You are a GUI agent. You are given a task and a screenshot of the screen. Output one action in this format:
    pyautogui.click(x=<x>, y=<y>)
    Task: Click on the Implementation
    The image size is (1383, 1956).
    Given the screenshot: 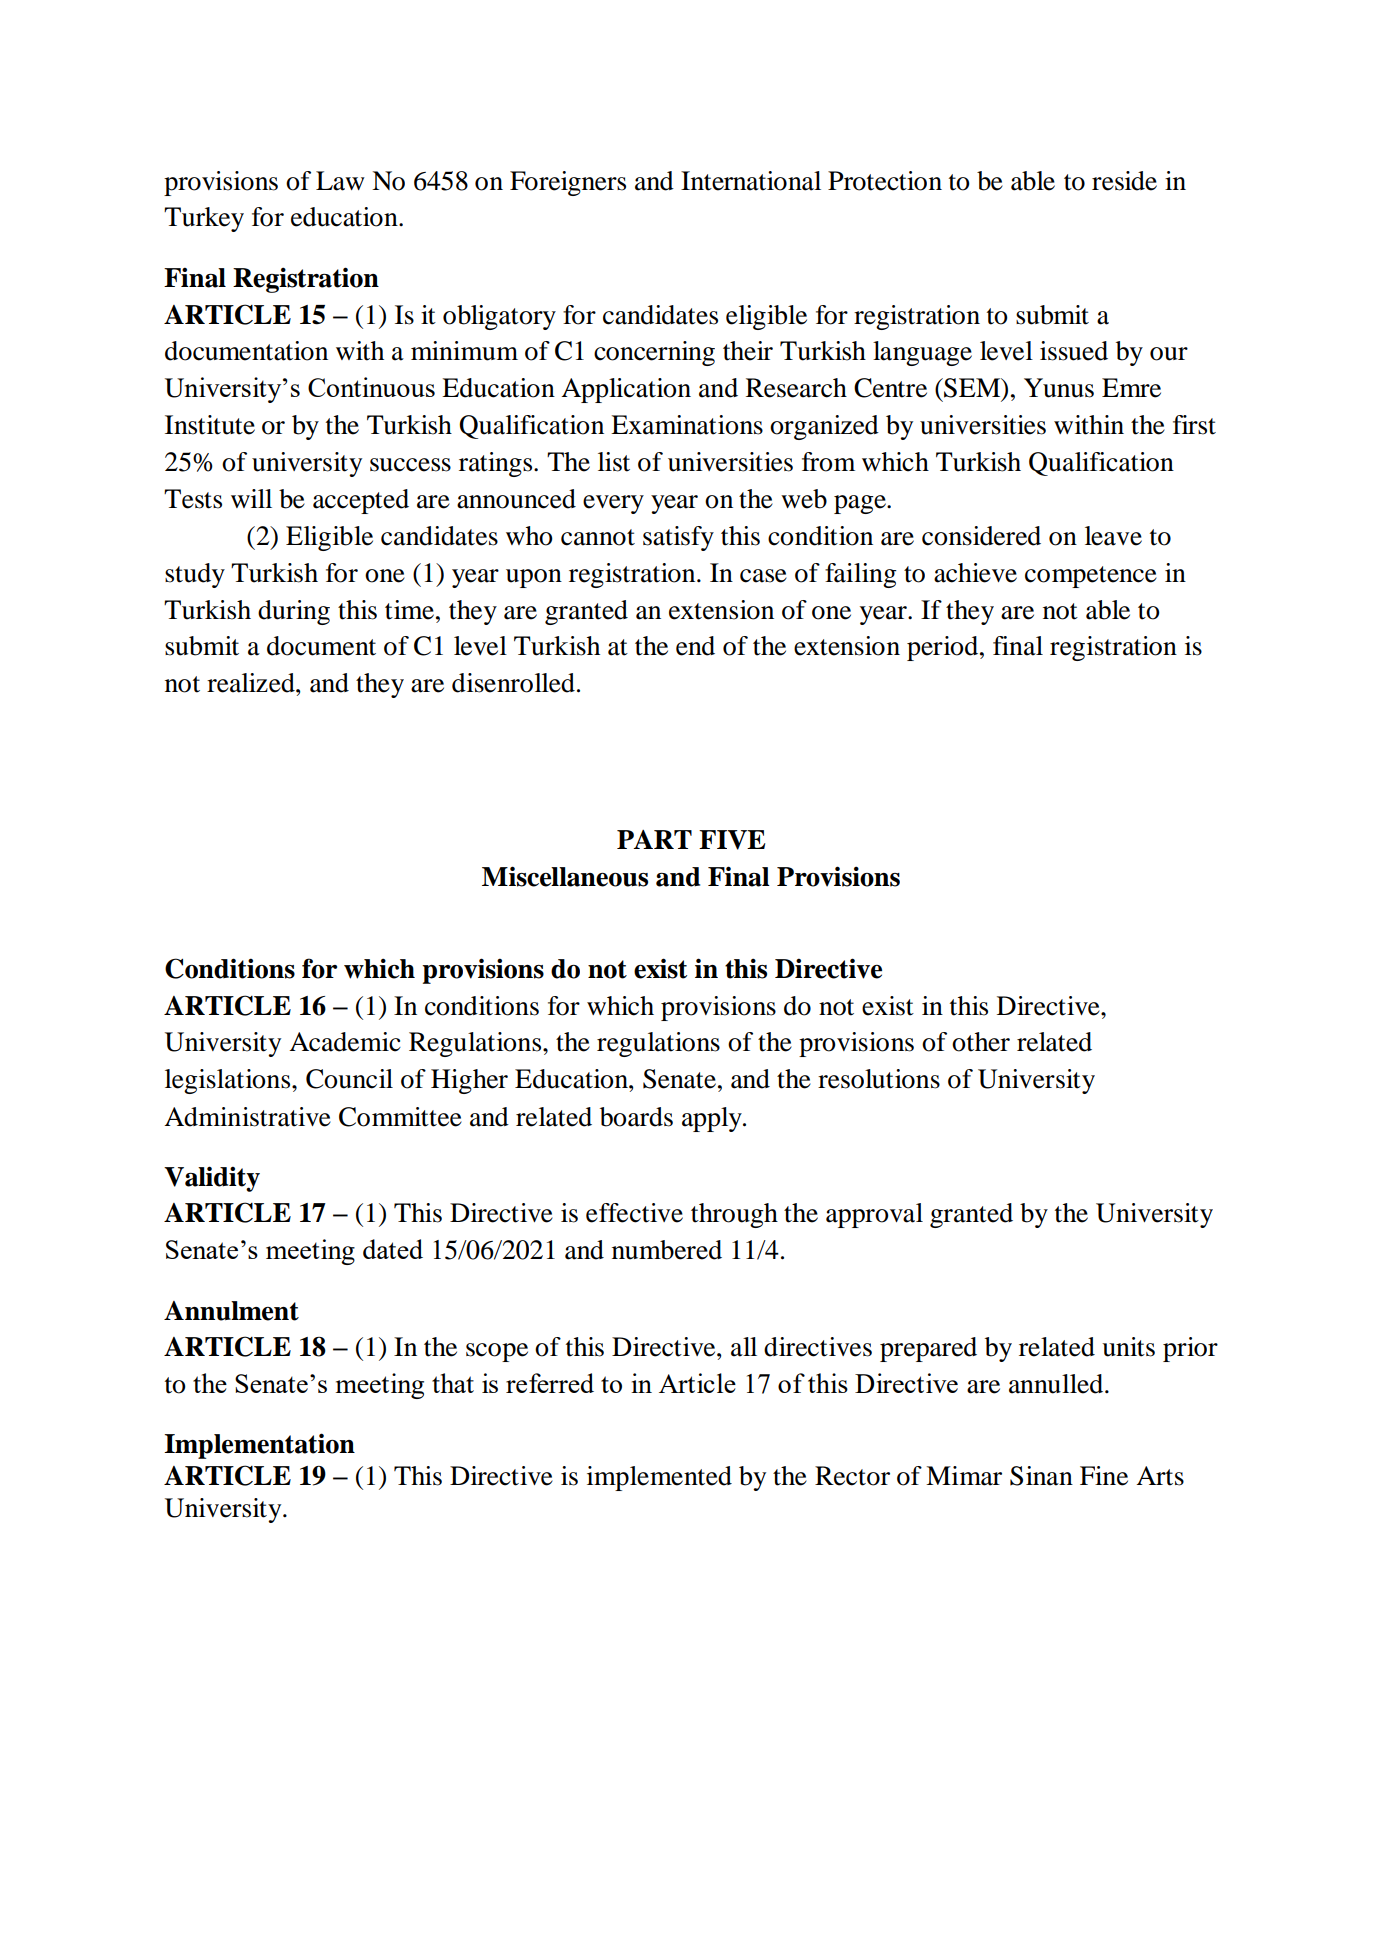 What is the action you would take?
    pyautogui.click(x=259, y=1446)
